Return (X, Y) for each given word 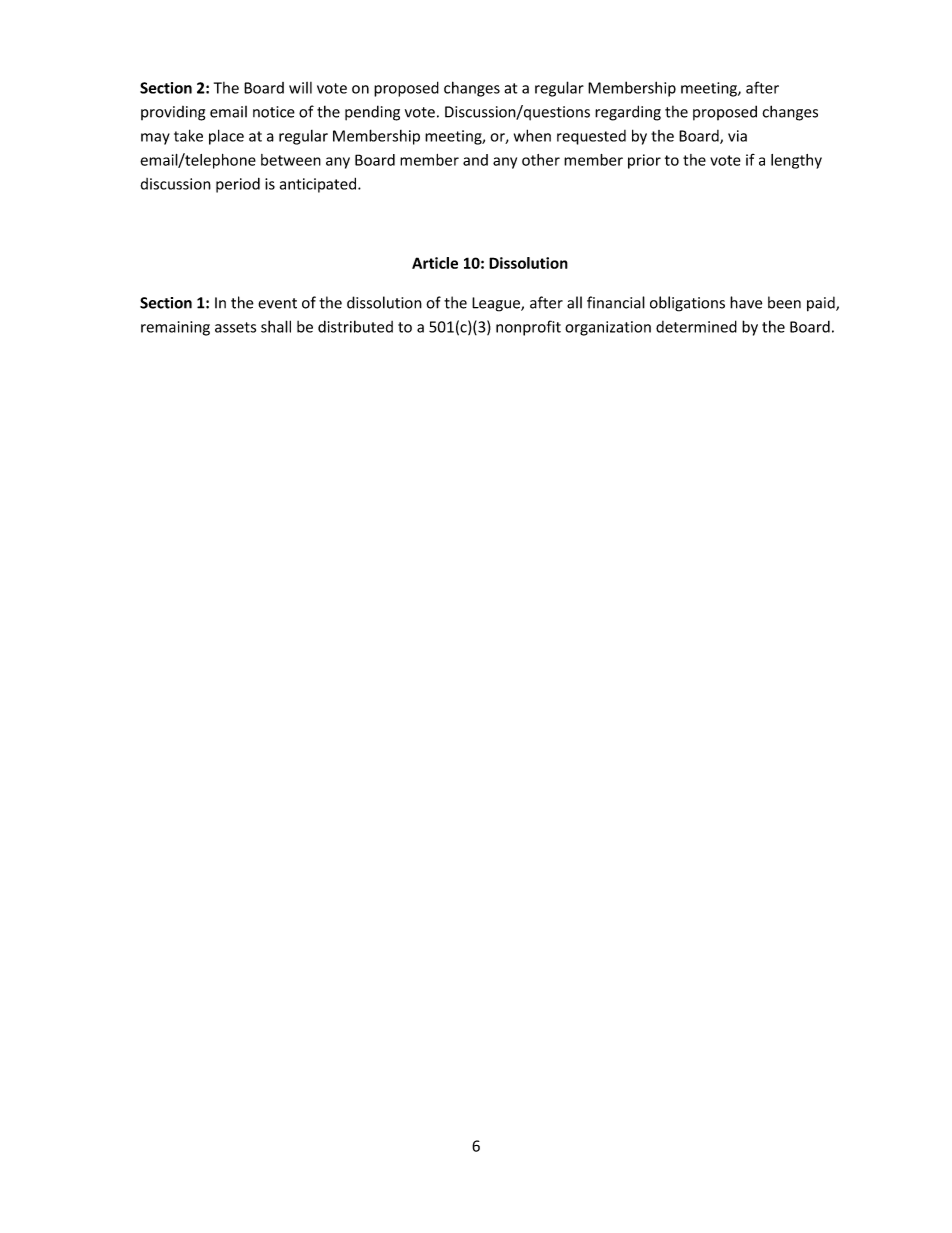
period (238, 185)
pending (372, 113)
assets (235, 327)
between (291, 160)
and (475, 160)
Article (435, 263)
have (746, 302)
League (497, 304)
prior (644, 161)
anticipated (318, 185)
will (300, 88)
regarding (628, 113)
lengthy (796, 161)
